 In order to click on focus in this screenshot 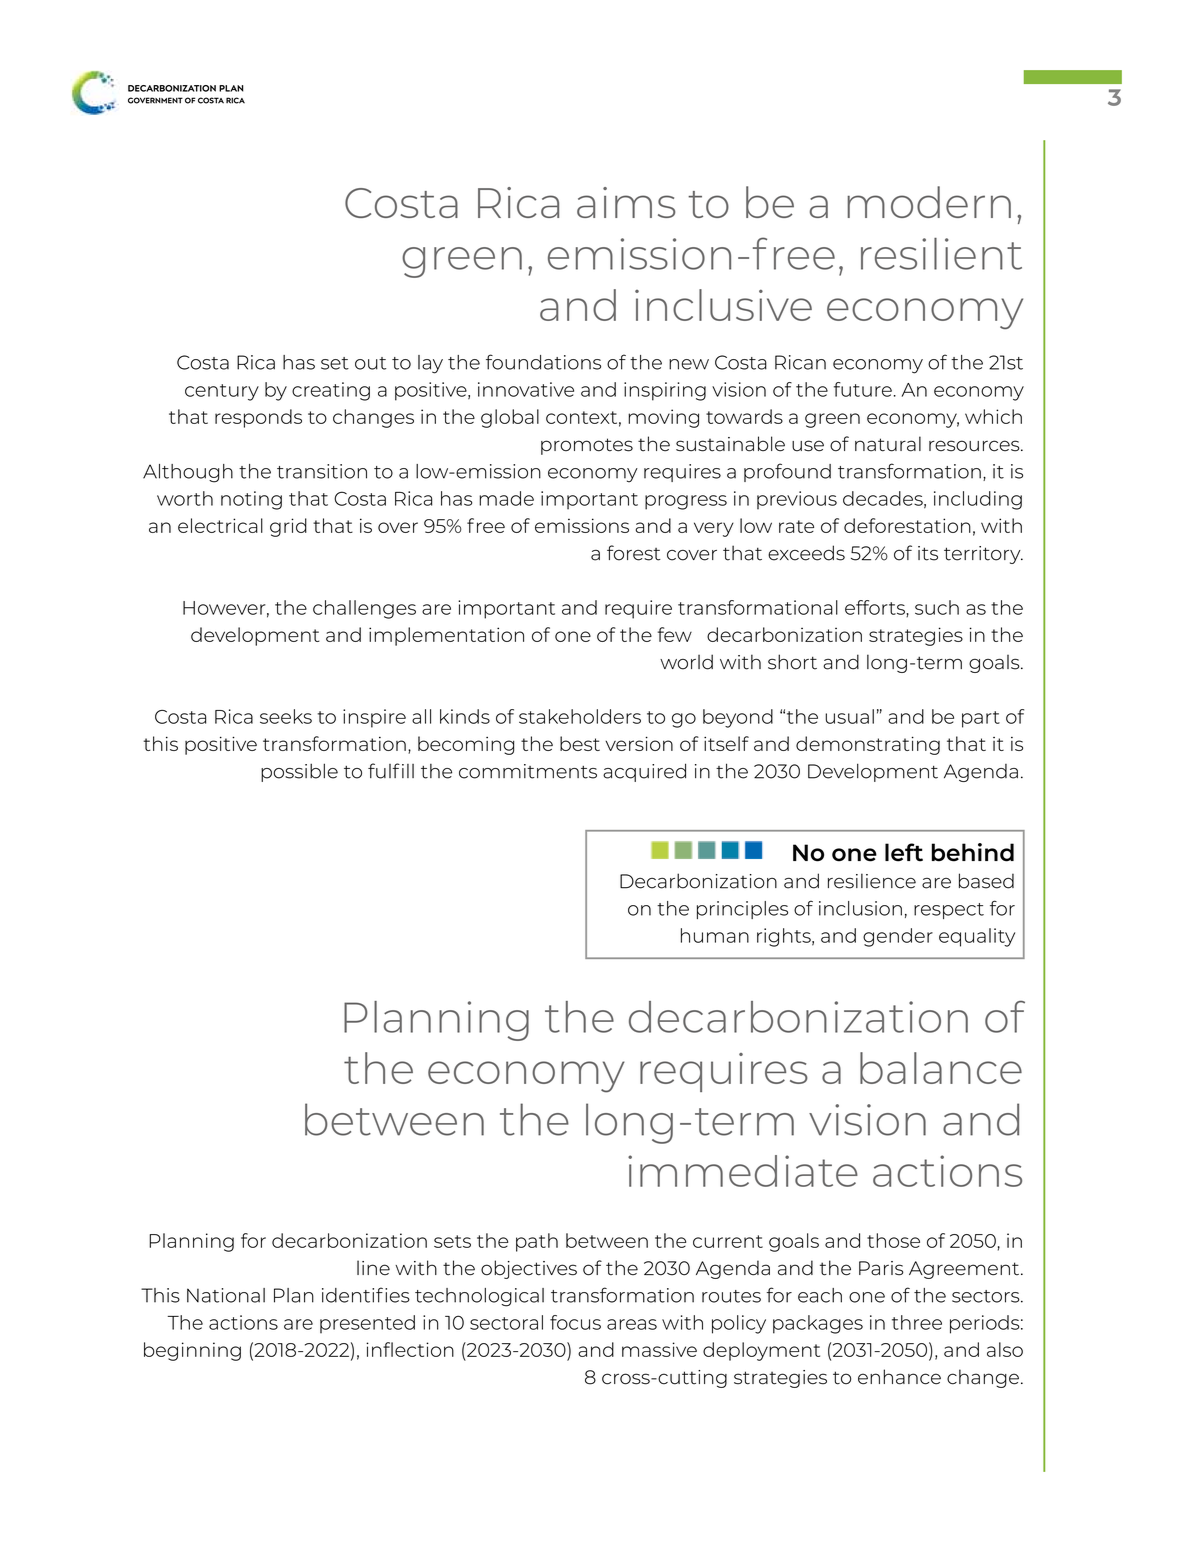, I will do `click(575, 1322)`.
